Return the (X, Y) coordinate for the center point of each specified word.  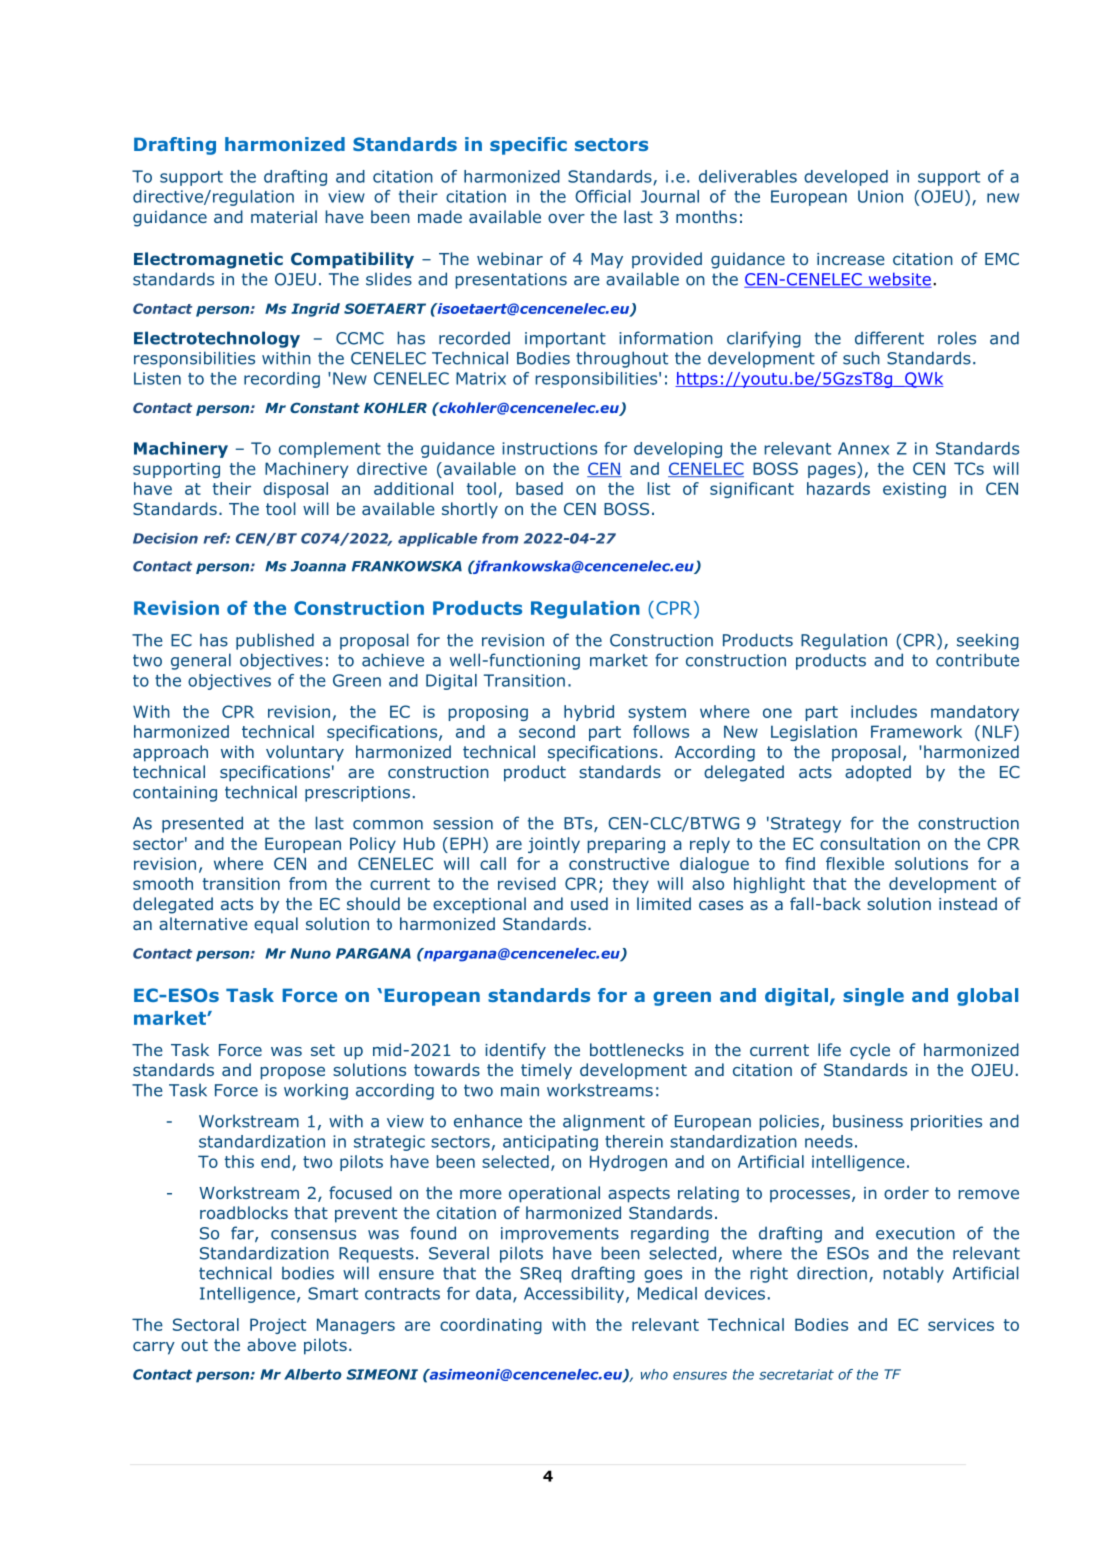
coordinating (491, 1326)
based (539, 488)
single (873, 997)
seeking (988, 641)
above (271, 1344)
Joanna (318, 566)
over (566, 218)
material (284, 216)
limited (664, 903)
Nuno (310, 953)
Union (880, 196)
